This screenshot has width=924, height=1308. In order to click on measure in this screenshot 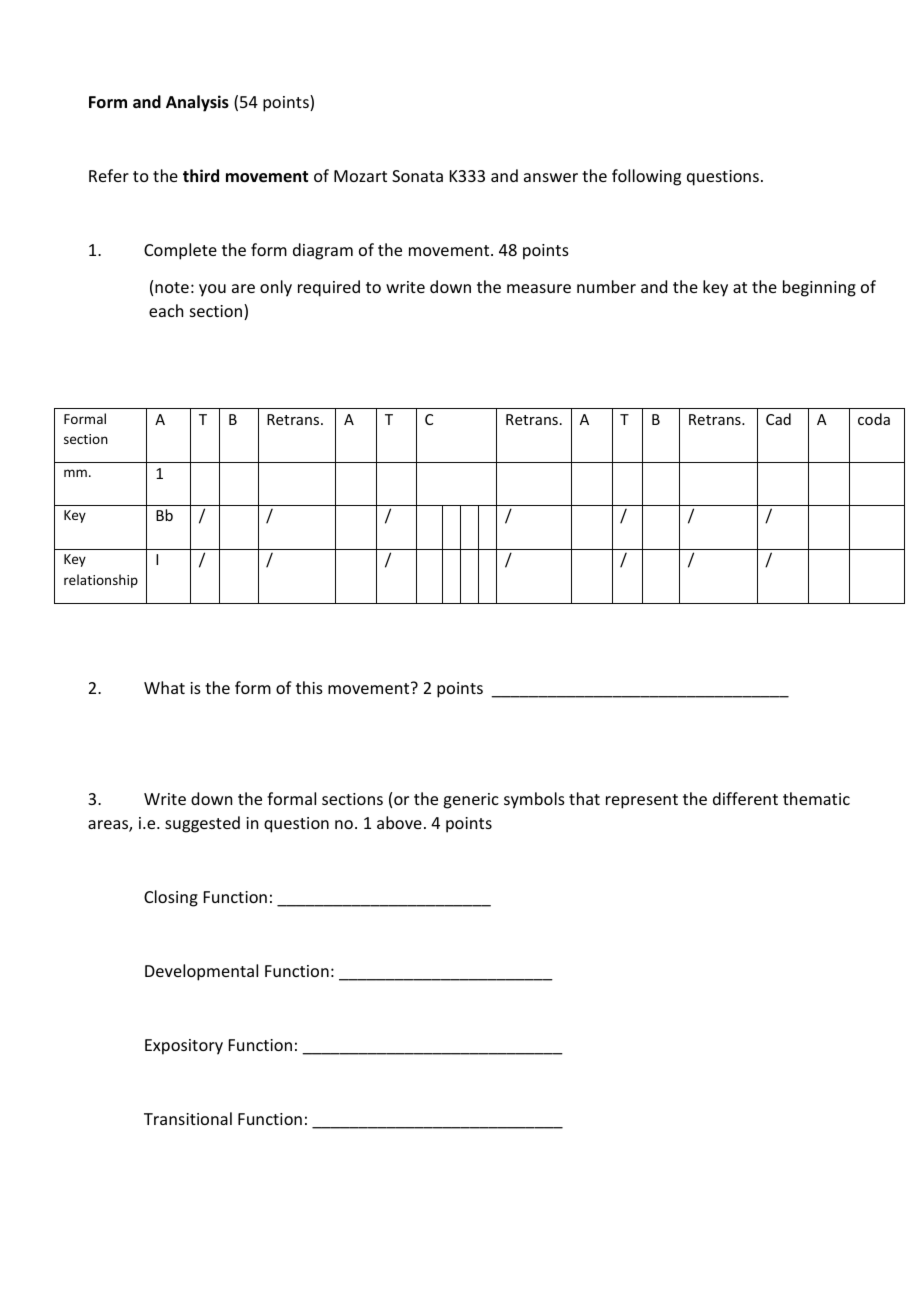, I will do `click(539, 288)`.
